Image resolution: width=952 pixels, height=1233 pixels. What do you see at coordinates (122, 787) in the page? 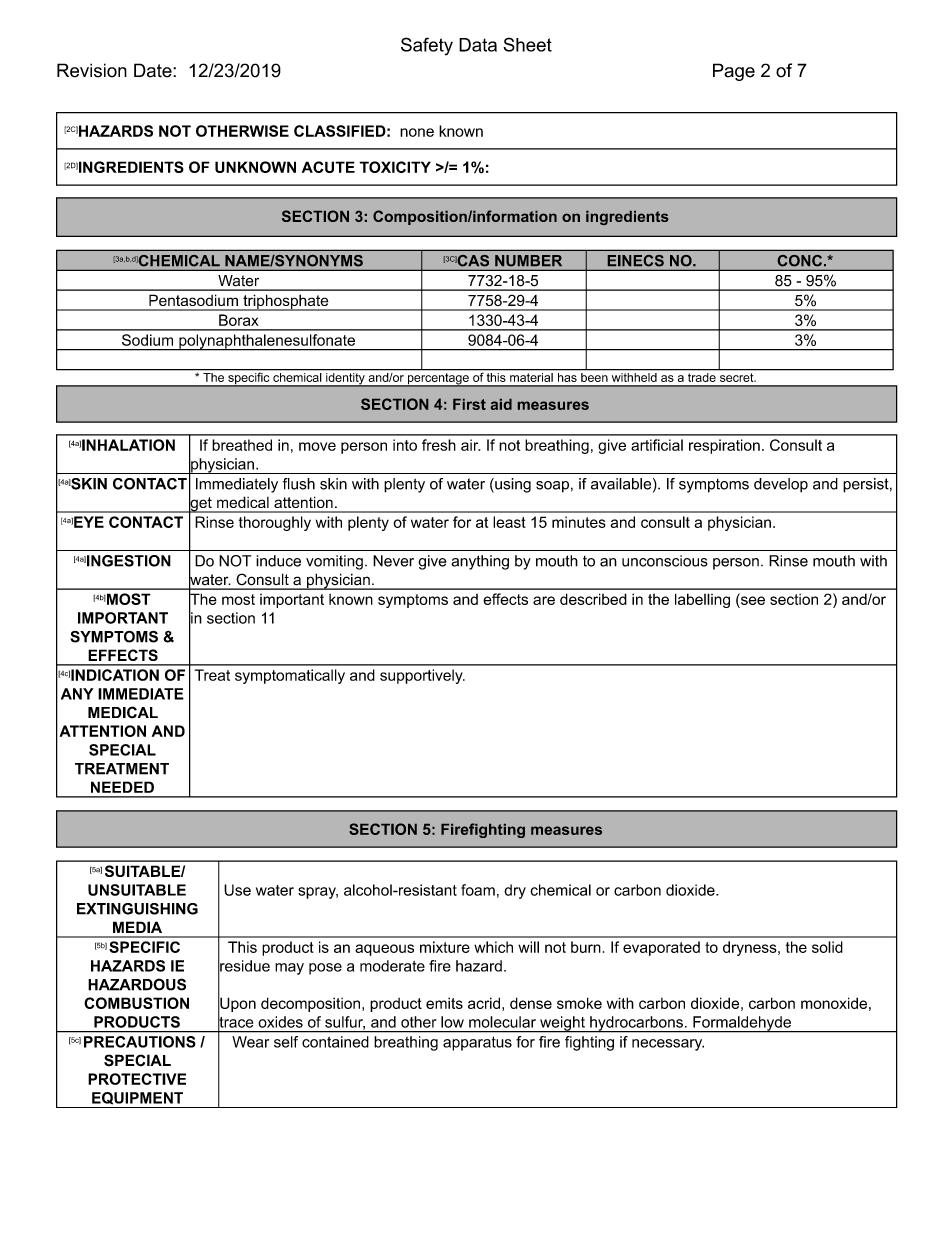
I see `NEEDED` at bounding box center [122, 787].
